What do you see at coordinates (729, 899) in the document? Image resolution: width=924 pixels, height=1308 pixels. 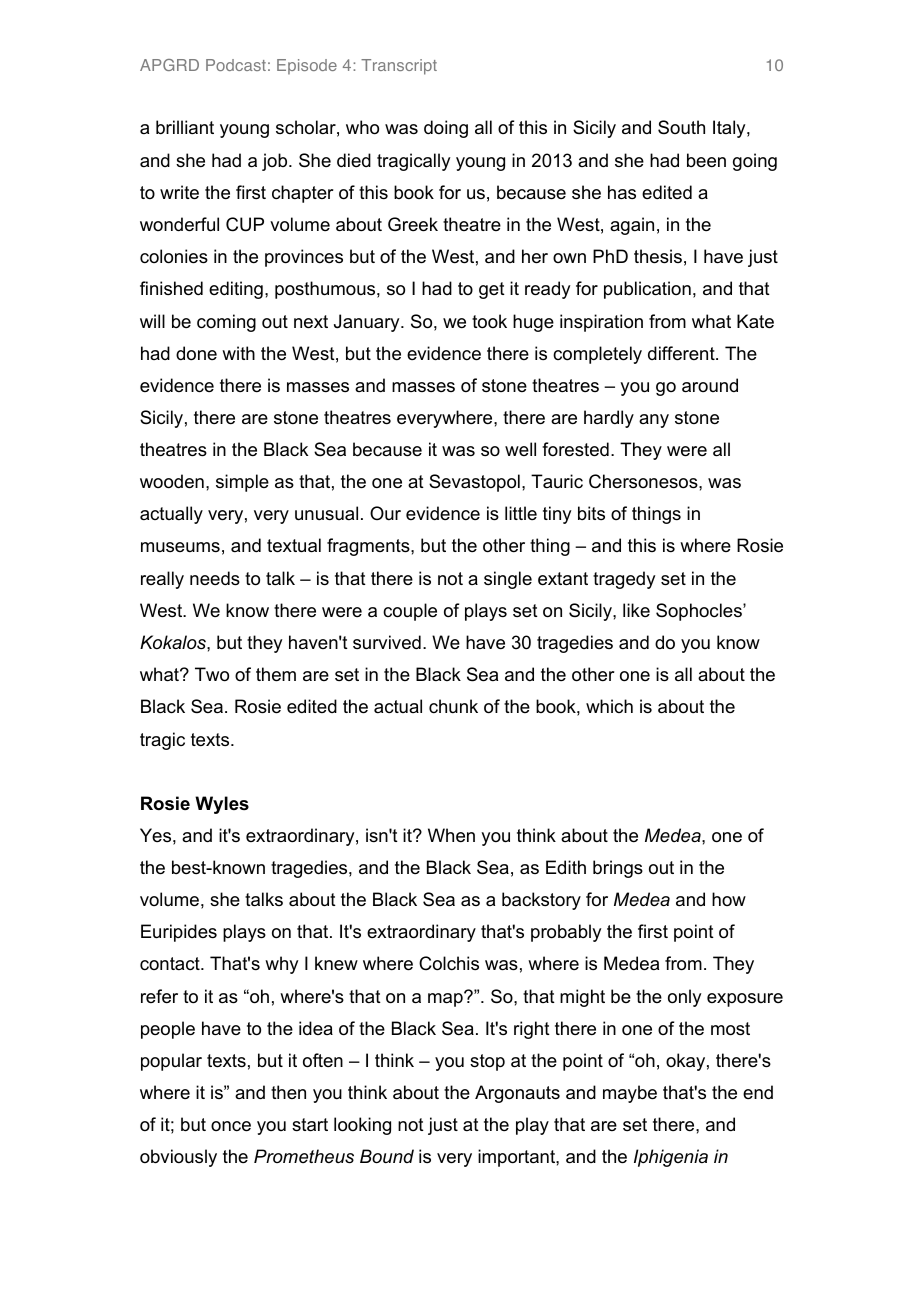 I see `how` at bounding box center [729, 899].
